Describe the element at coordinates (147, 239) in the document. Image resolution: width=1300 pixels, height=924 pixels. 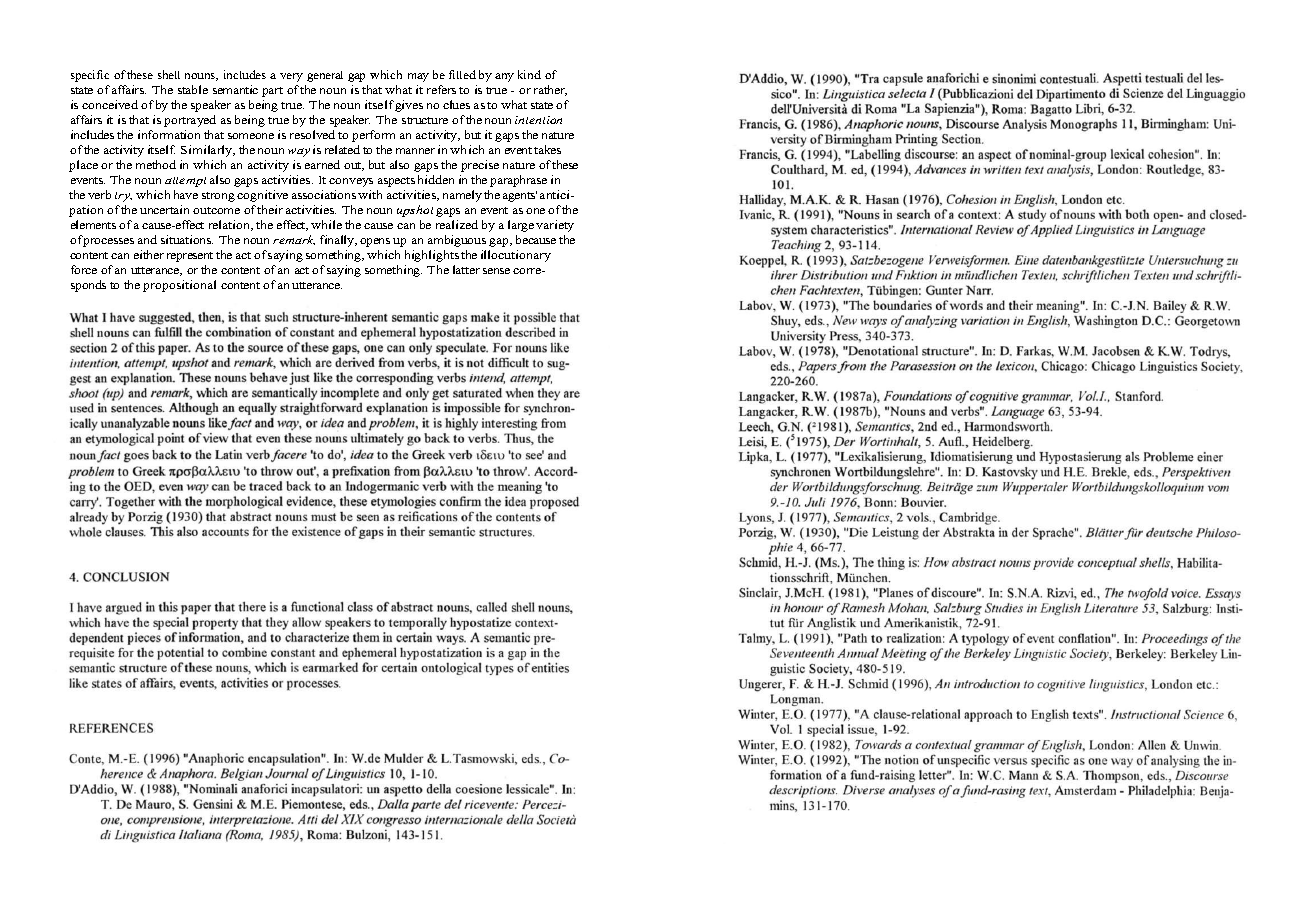
I see `and` at that location.
